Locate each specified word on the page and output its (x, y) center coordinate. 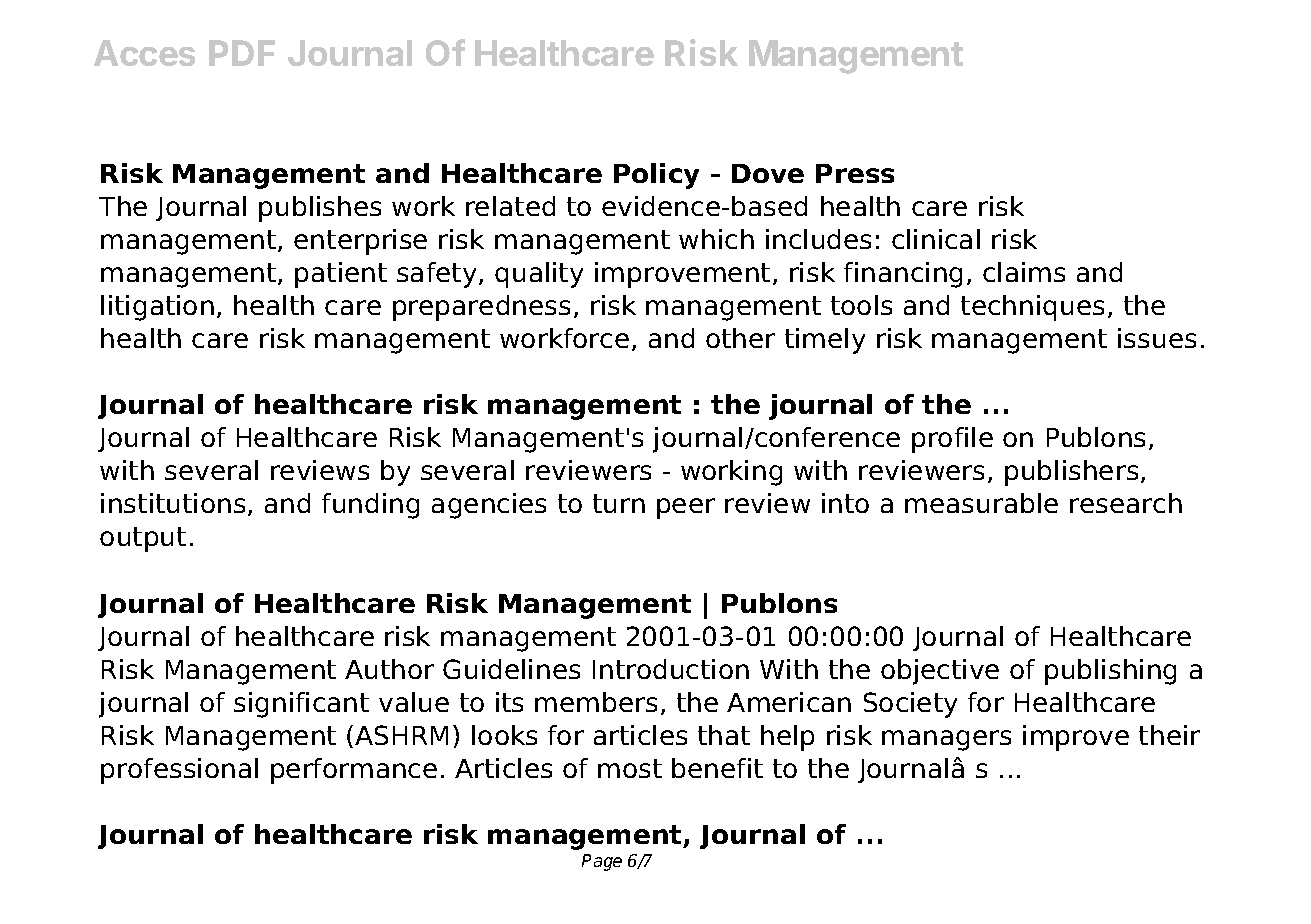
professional (179, 771)
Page (602, 862)
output (143, 539)
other (740, 338)
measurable (981, 503)
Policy (656, 176)
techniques (1032, 308)
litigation (157, 308)
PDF (242, 53)
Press (855, 173)
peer (686, 508)
